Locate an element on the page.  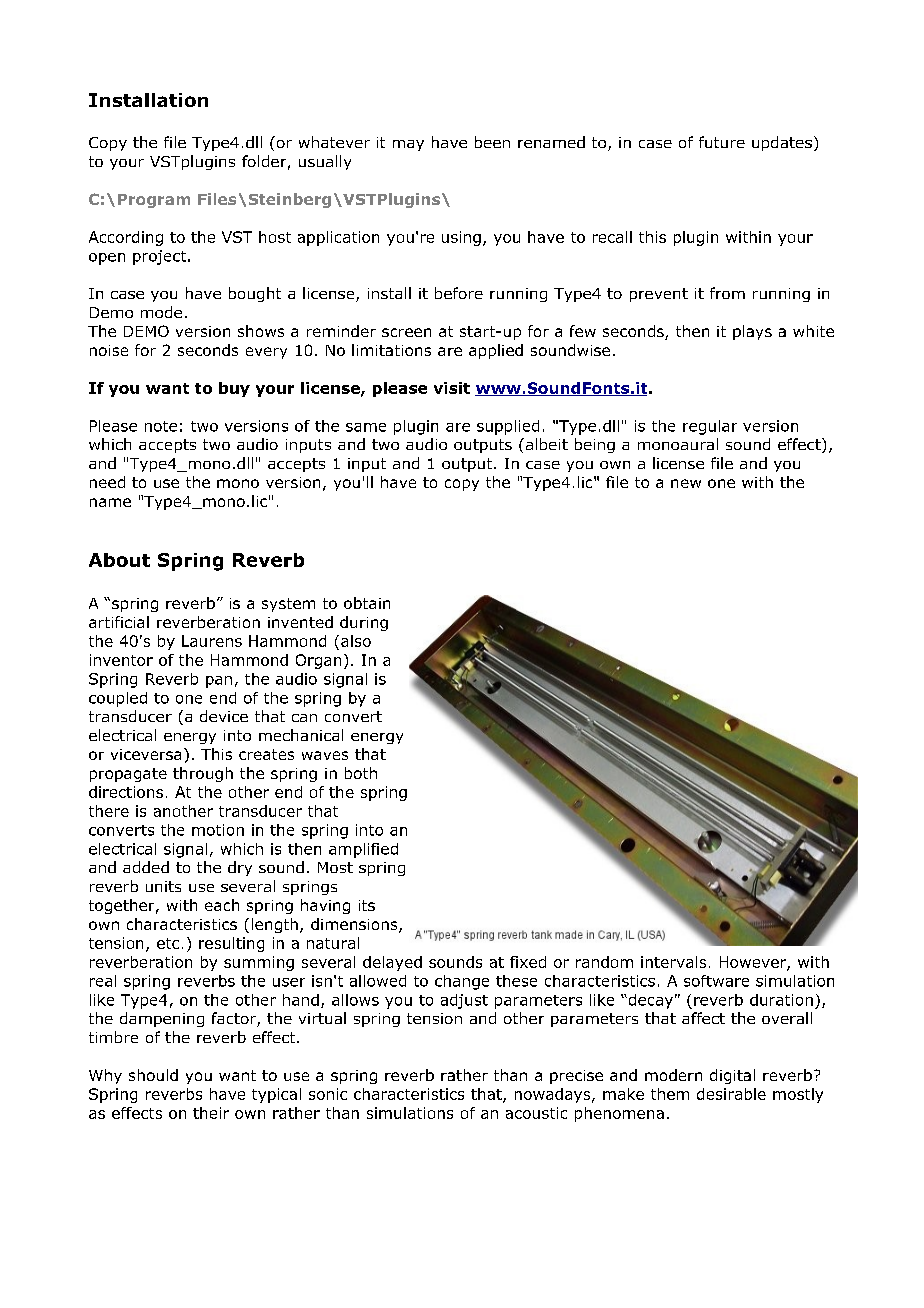
intervals is located at coordinates (673, 962).
